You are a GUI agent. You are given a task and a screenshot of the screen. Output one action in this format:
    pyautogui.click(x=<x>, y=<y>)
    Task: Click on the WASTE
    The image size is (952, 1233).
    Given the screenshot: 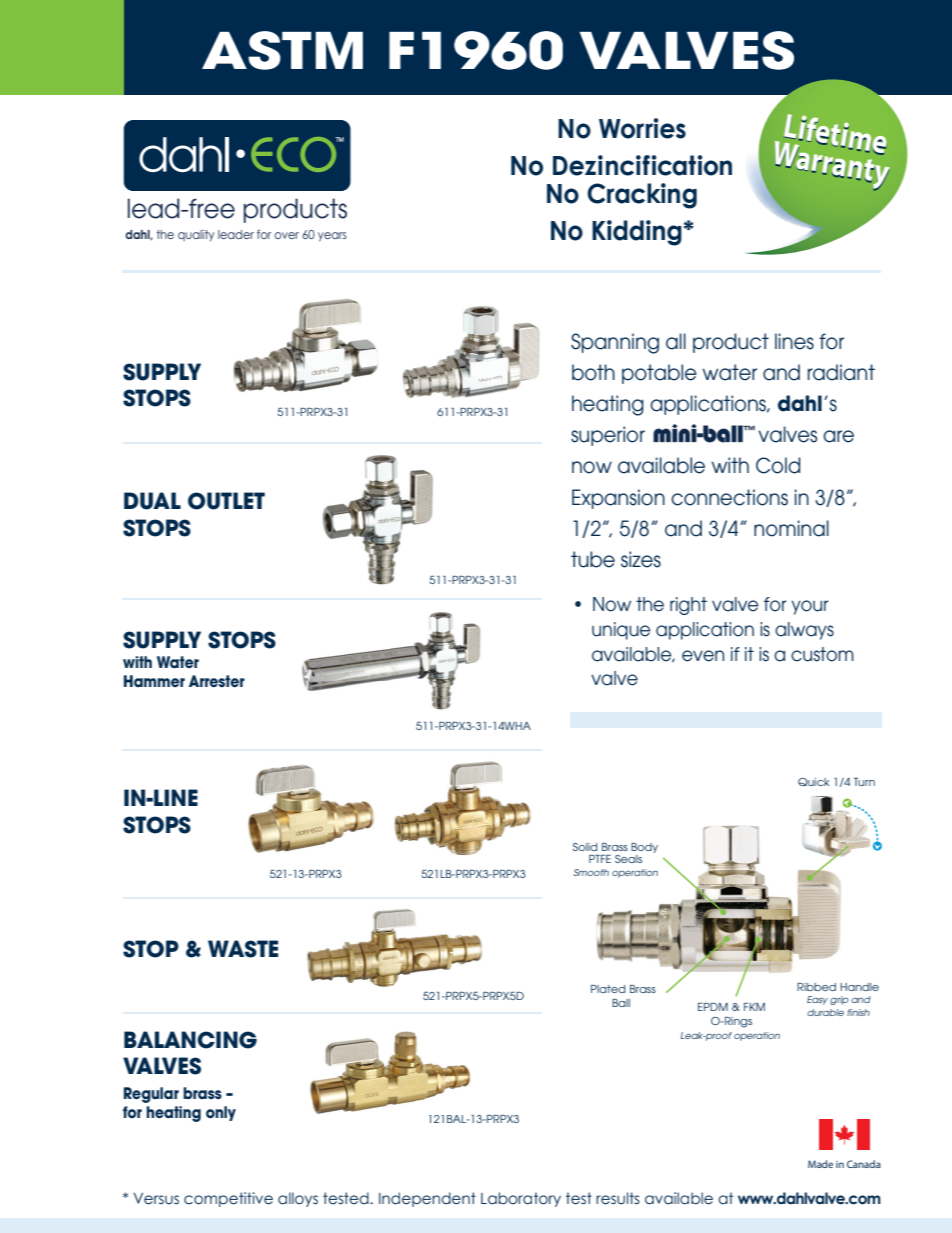 What is the action you would take?
    pyautogui.click(x=243, y=949)
